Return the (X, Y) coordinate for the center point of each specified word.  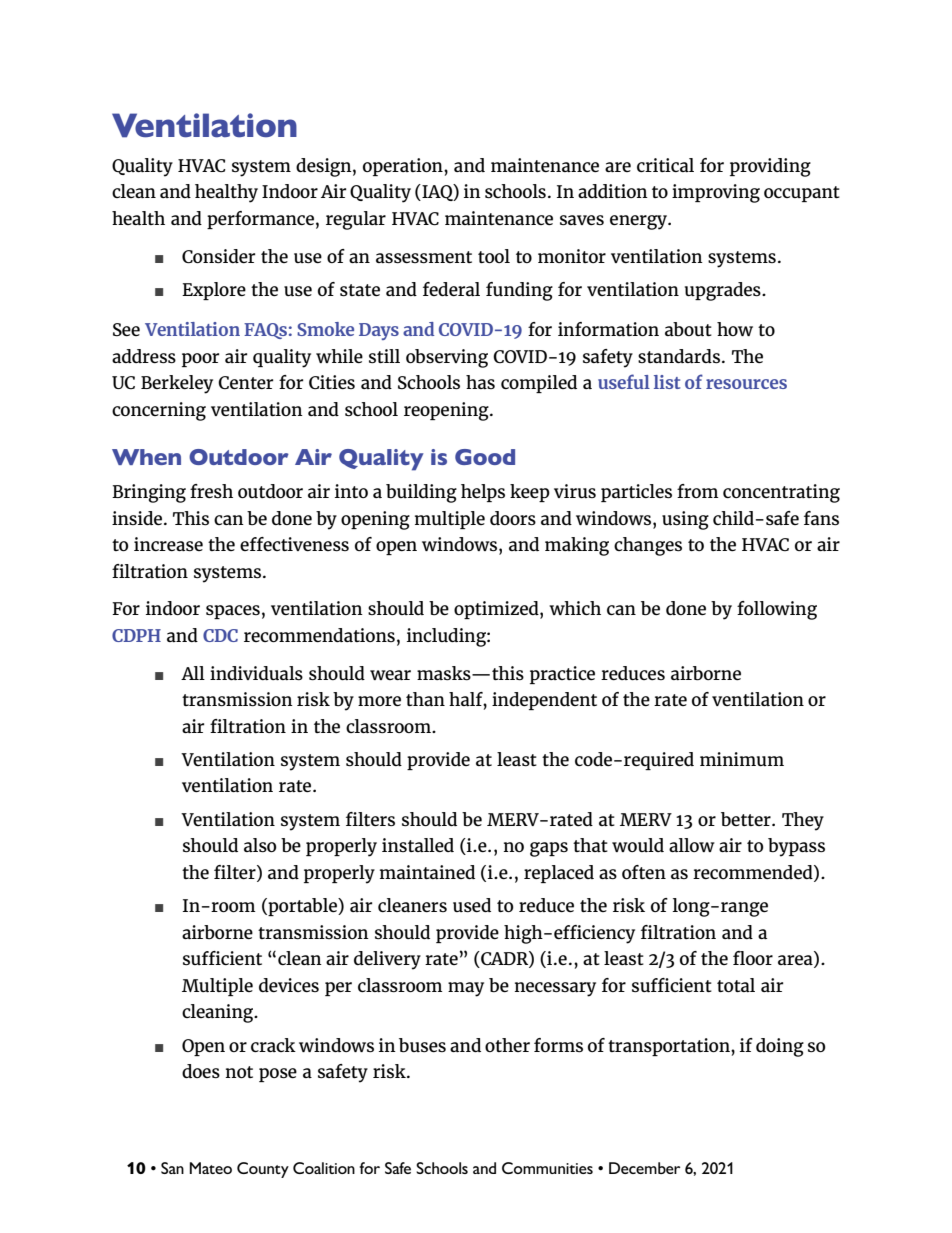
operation (404, 167)
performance (260, 220)
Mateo (211, 1168)
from (697, 491)
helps (483, 493)
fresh (211, 491)
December (644, 1168)
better (747, 819)
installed (418, 845)
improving (716, 193)
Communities (547, 1168)
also (260, 845)
